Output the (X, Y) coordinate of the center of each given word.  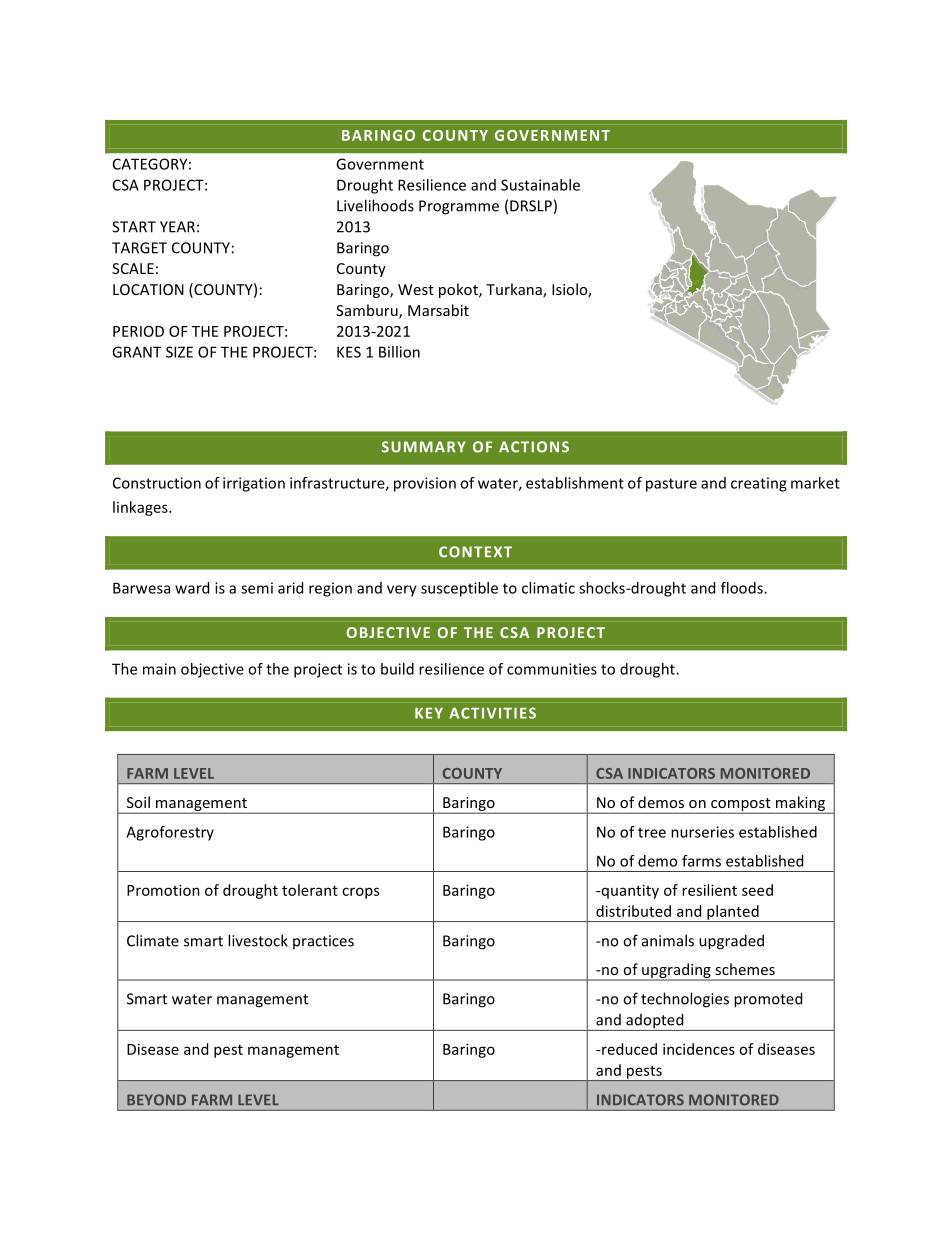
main (159, 669)
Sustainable (540, 185)
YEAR (177, 227)
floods (743, 588)
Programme (459, 207)
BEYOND (156, 1100)
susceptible (459, 589)
